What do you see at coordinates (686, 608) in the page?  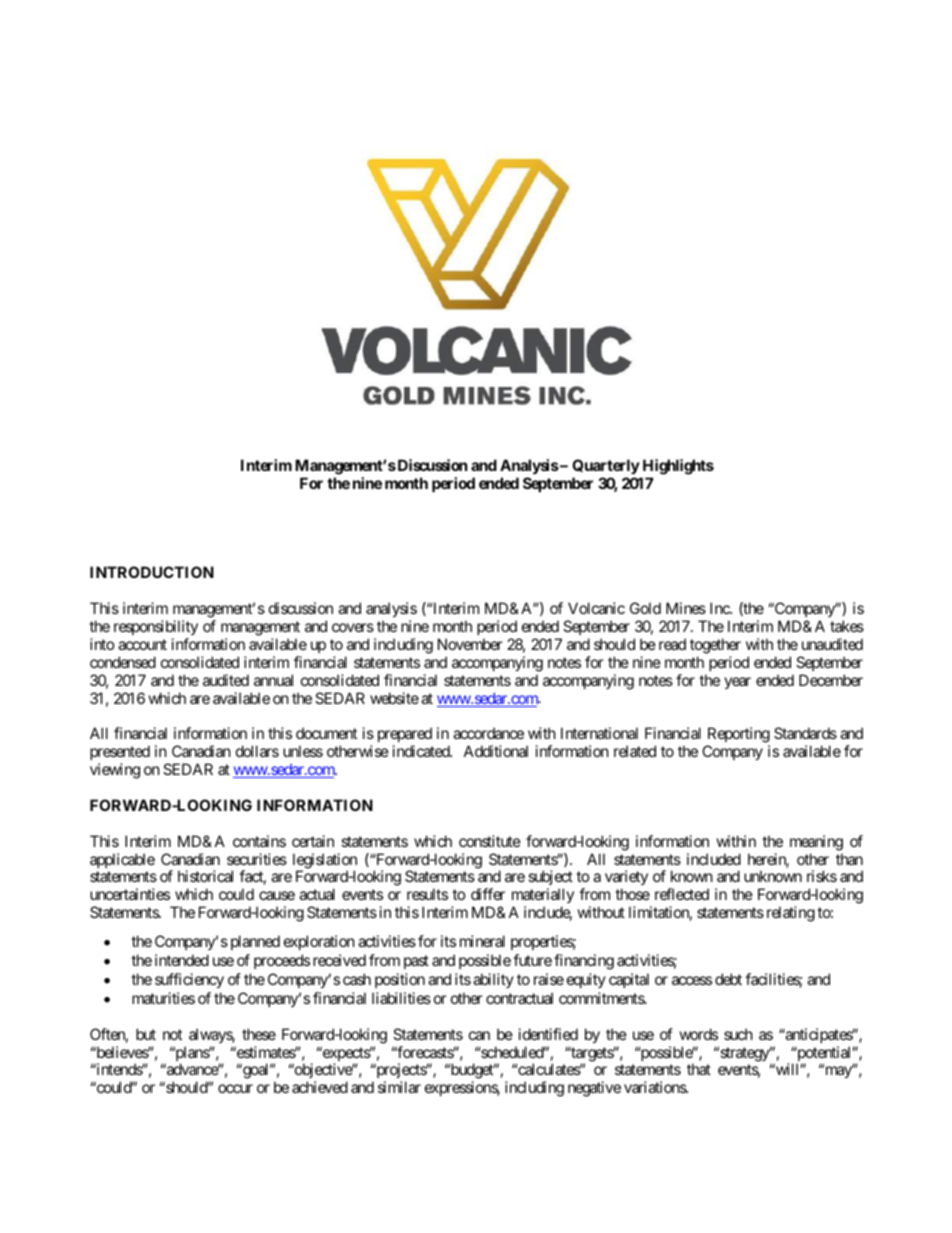 I see `Mines` at bounding box center [686, 608].
